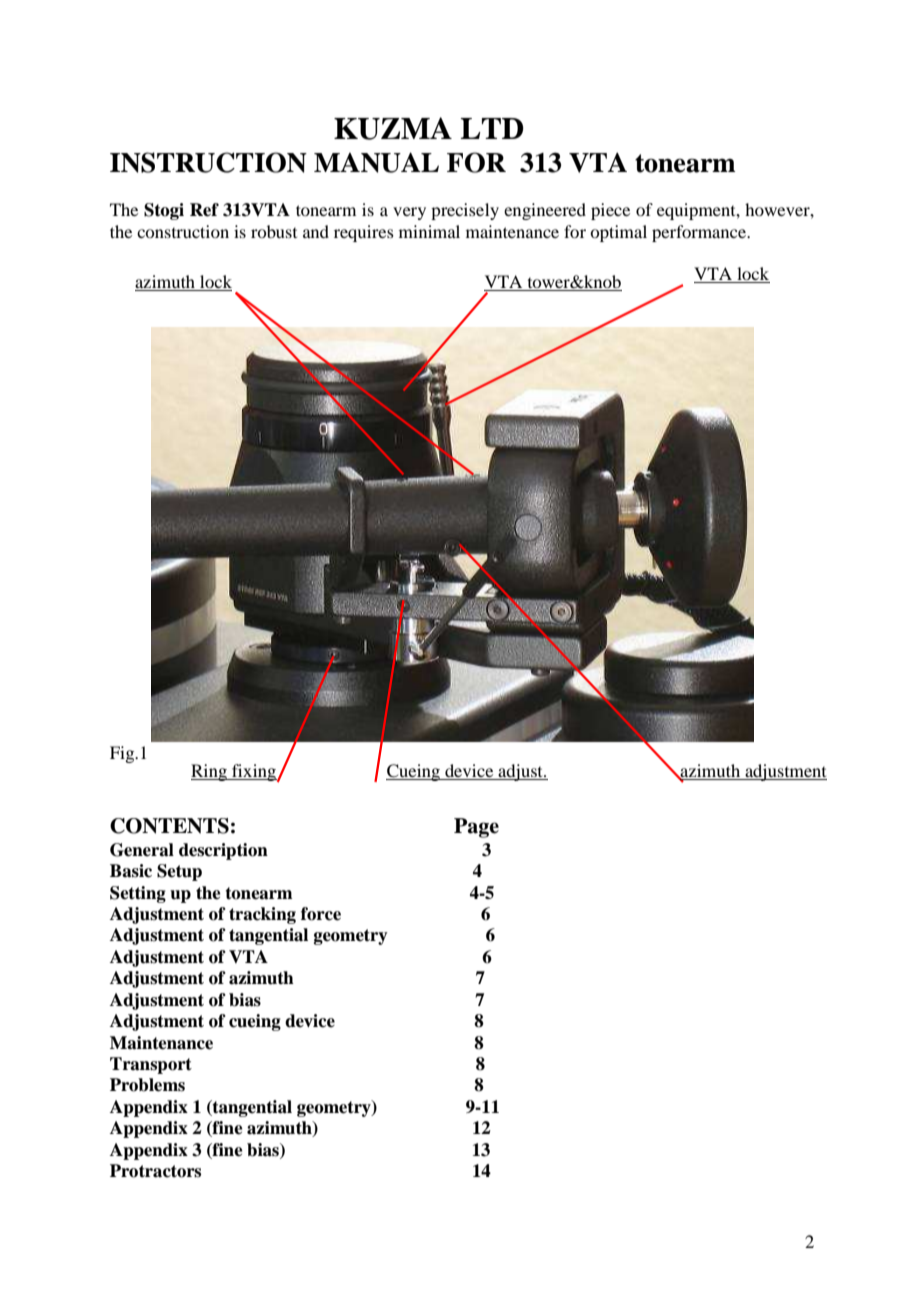  Describe the element at coordinates (476, 828) in the screenshot. I see `Page` at that location.
